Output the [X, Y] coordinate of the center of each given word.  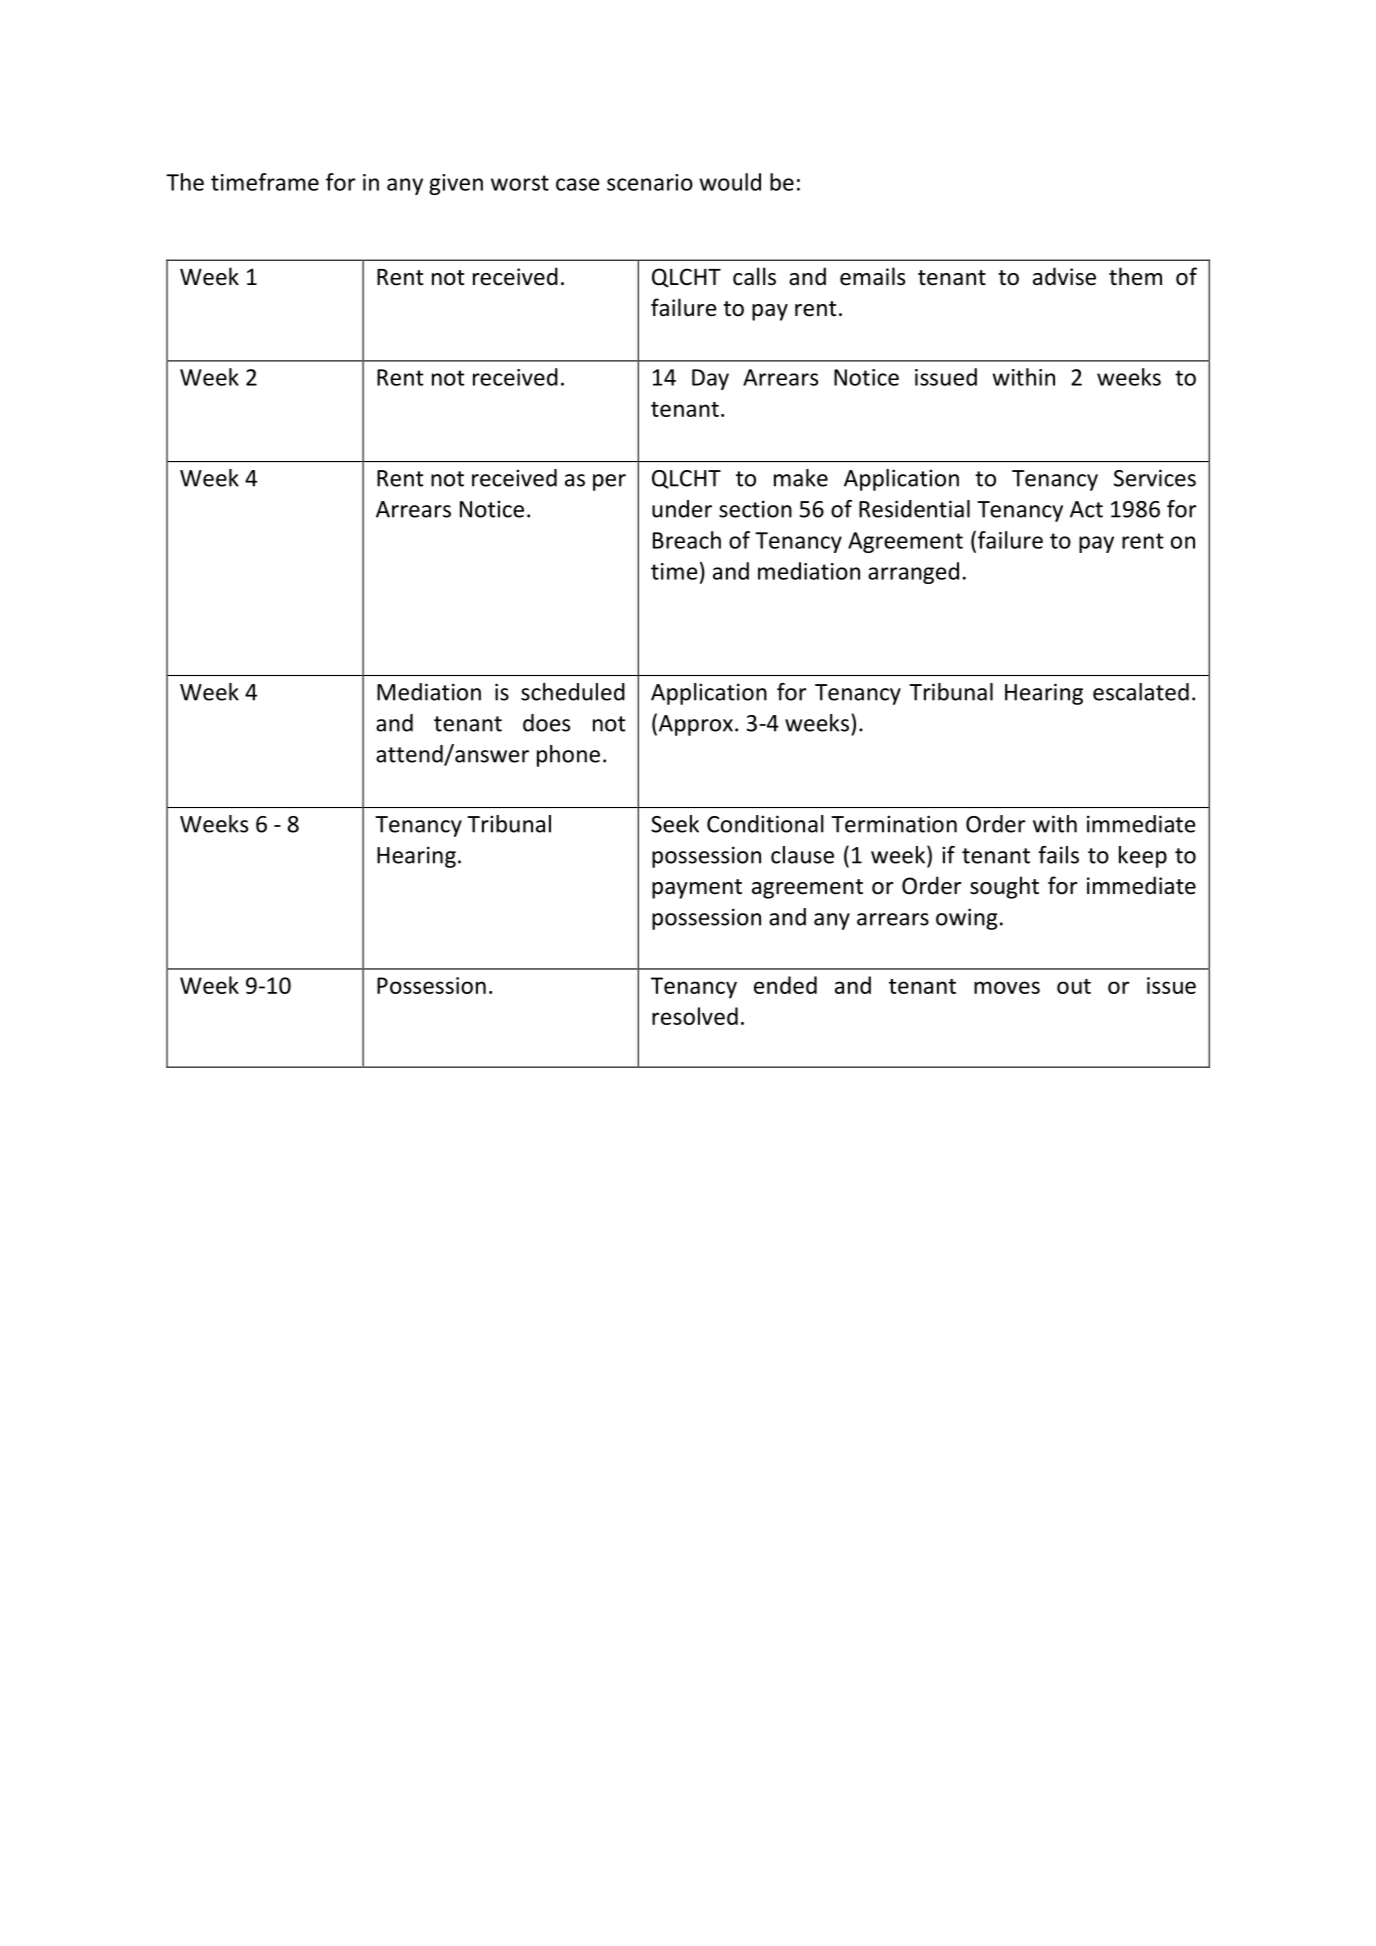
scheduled [573, 692]
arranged [913, 573]
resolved [695, 1016]
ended [785, 985]
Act [1086, 509]
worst [520, 183]
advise [1064, 276]
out [1074, 986]
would [730, 182]
